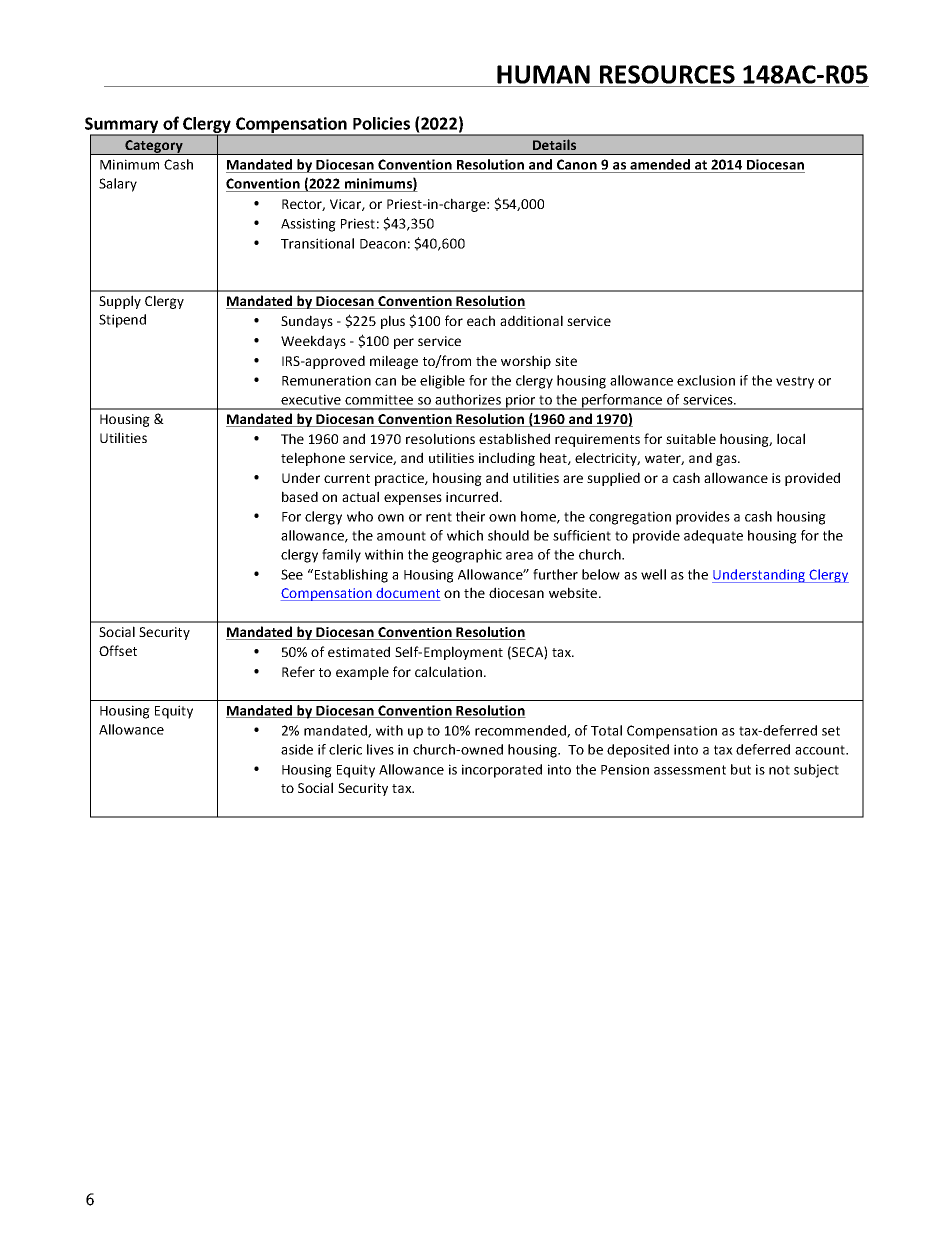 This screenshot has width=952, height=1233. What do you see at coordinates (667, 74) in the screenshot?
I see `RESOURCES` at bounding box center [667, 74].
